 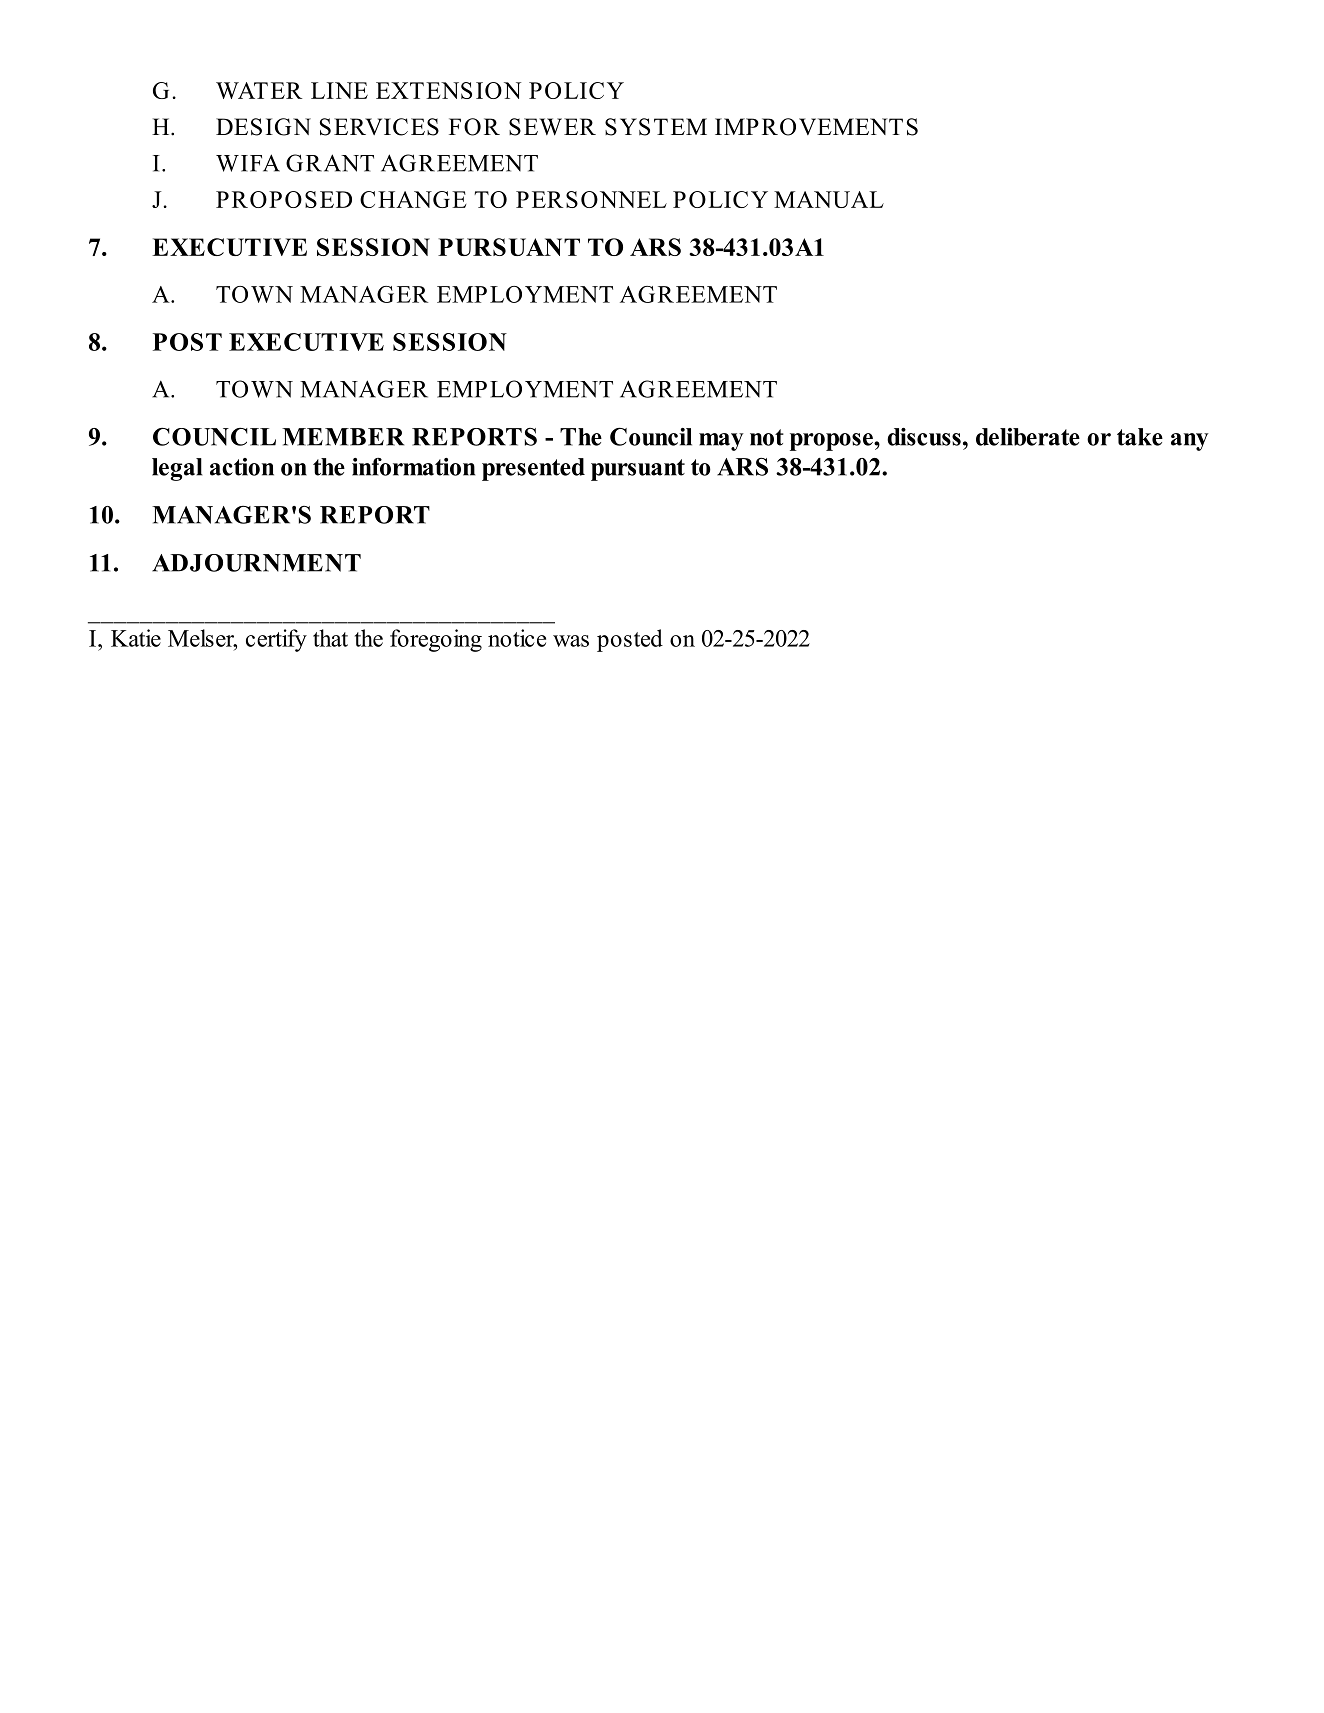 What do you see at coordinates (1190, 442) in the screenshot?
I see `any` at bounding box center [1190, 442].
